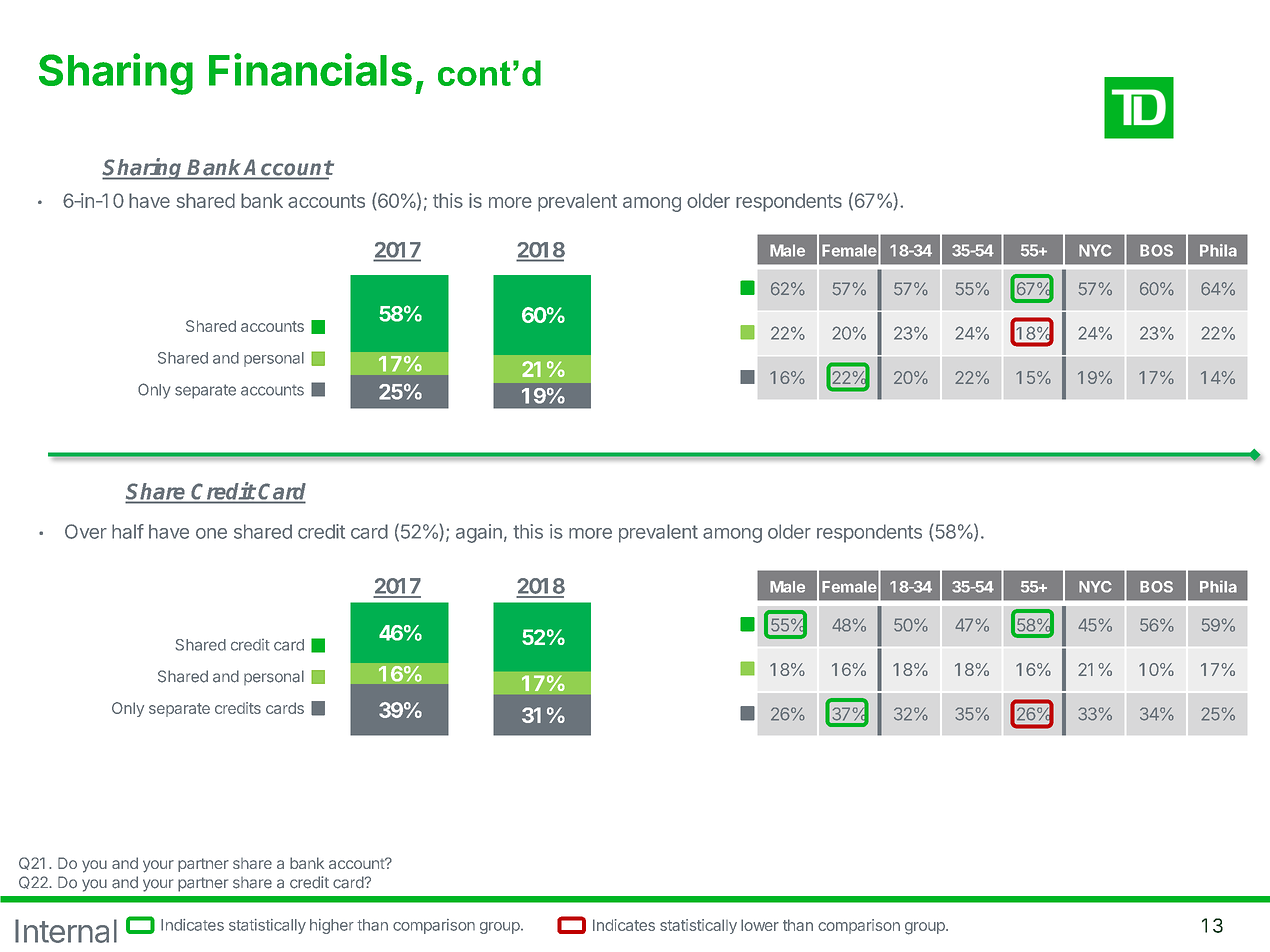 The height and width of the screenshot is (952, 1270). What do you see at coordinates (760, 925) in the screenshot?
I see `lower` at bounding box center [760, 925].
